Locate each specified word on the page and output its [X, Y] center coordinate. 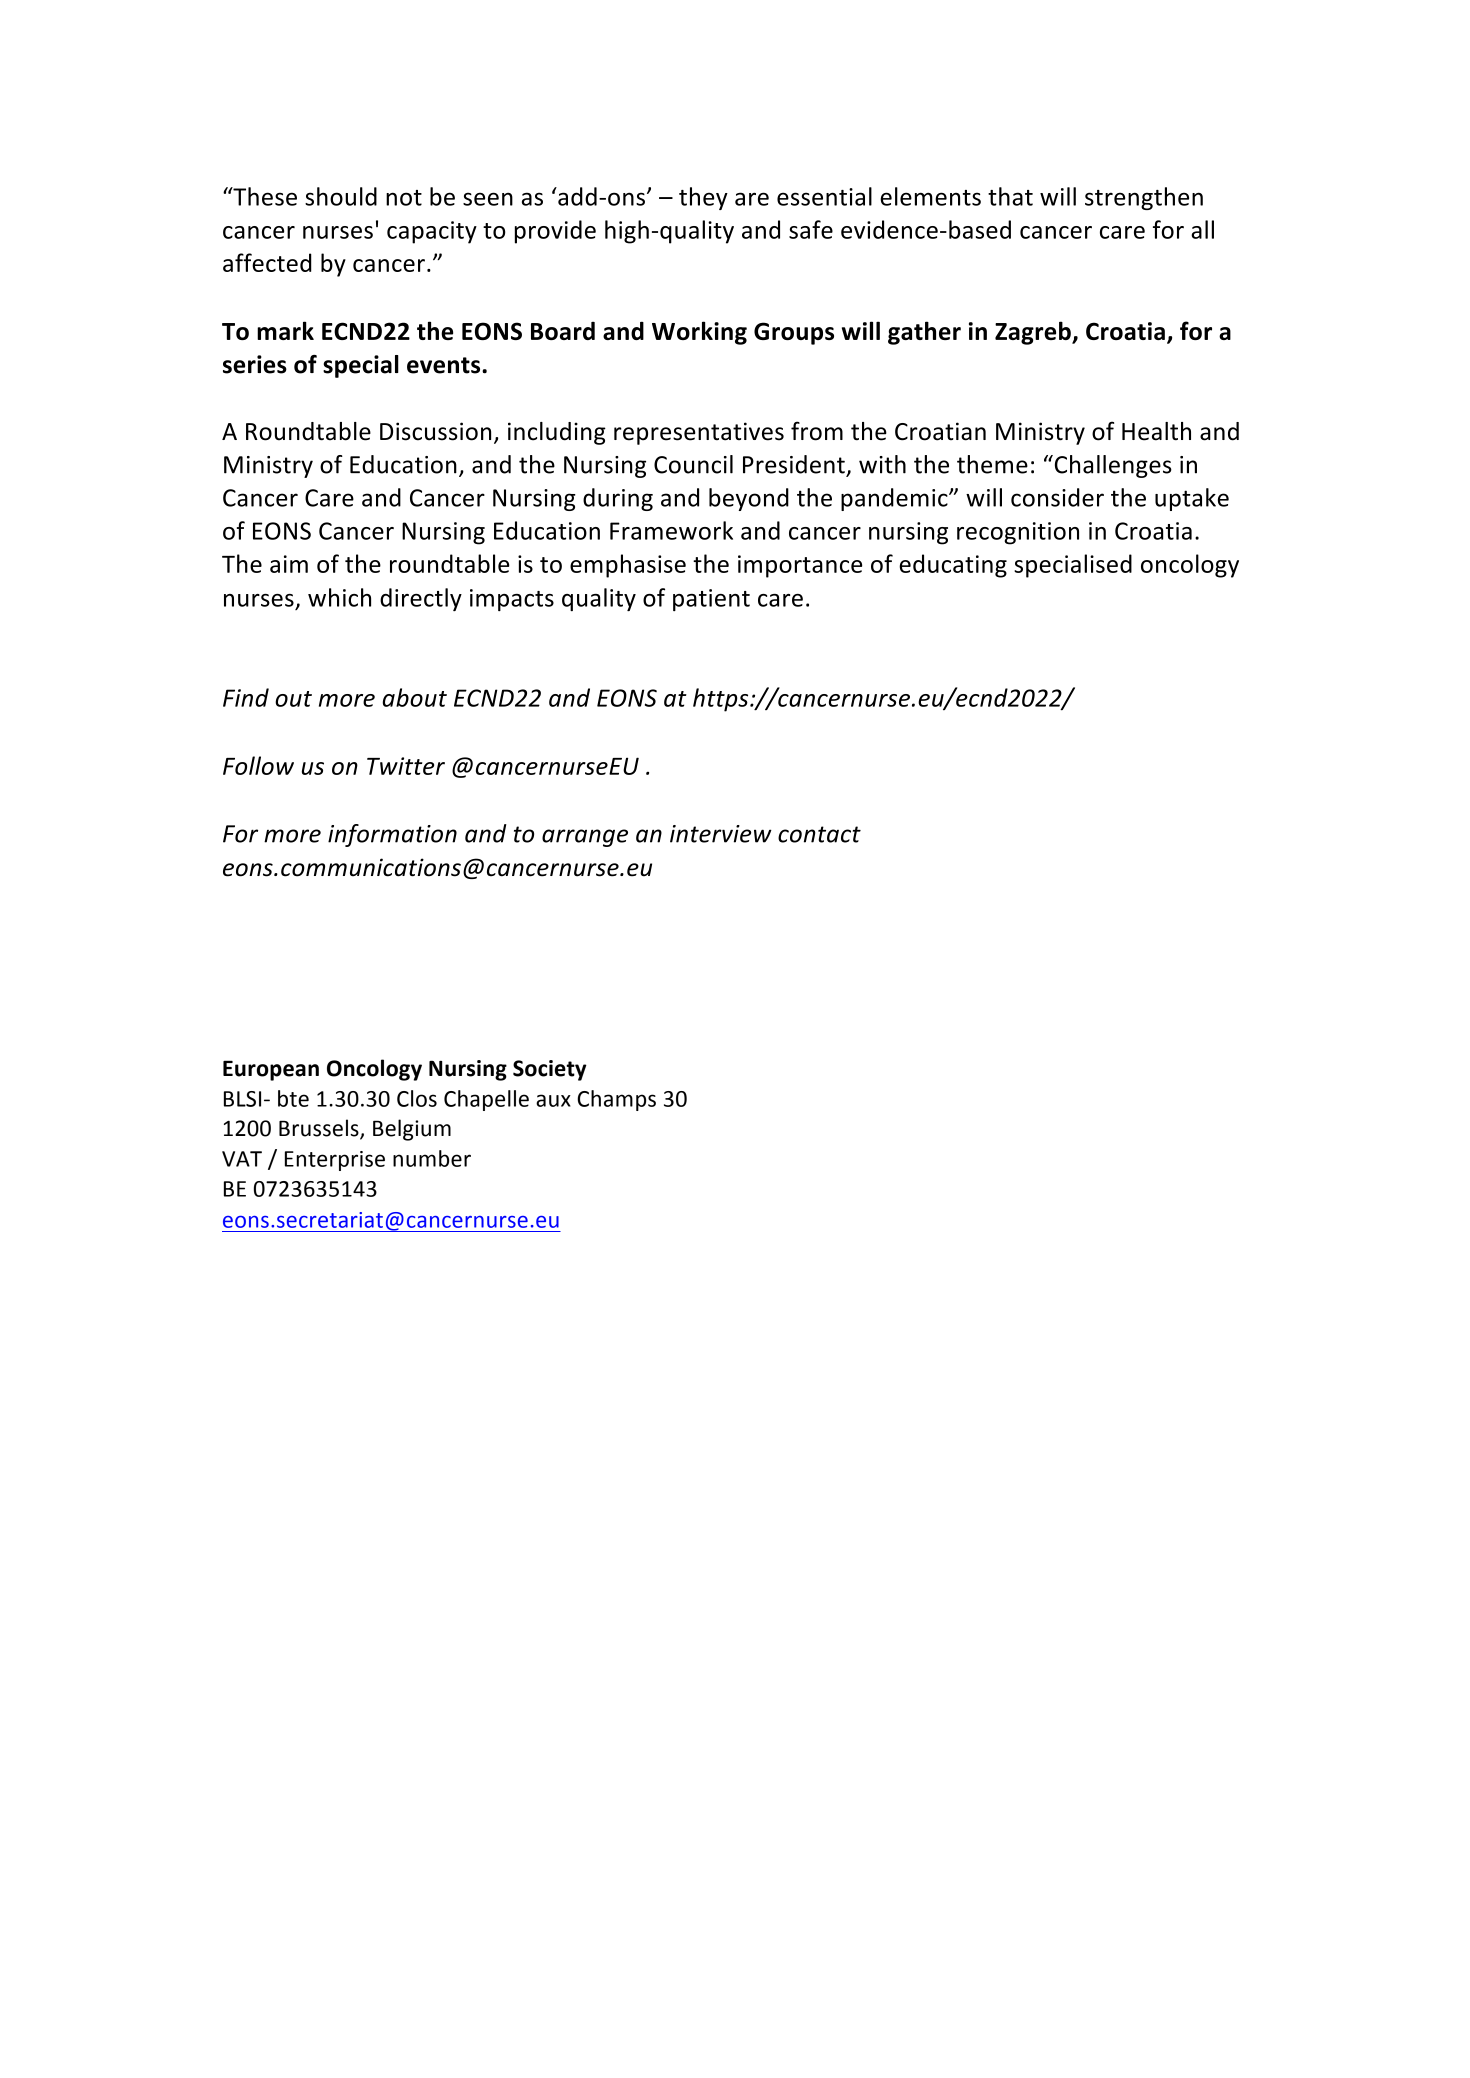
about [415, 697]
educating [953, 566]
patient [711, 600]
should [341, 196]
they [703, 198]
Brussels [320, 1129]
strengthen [1144, 198]
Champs [616, 1100]
